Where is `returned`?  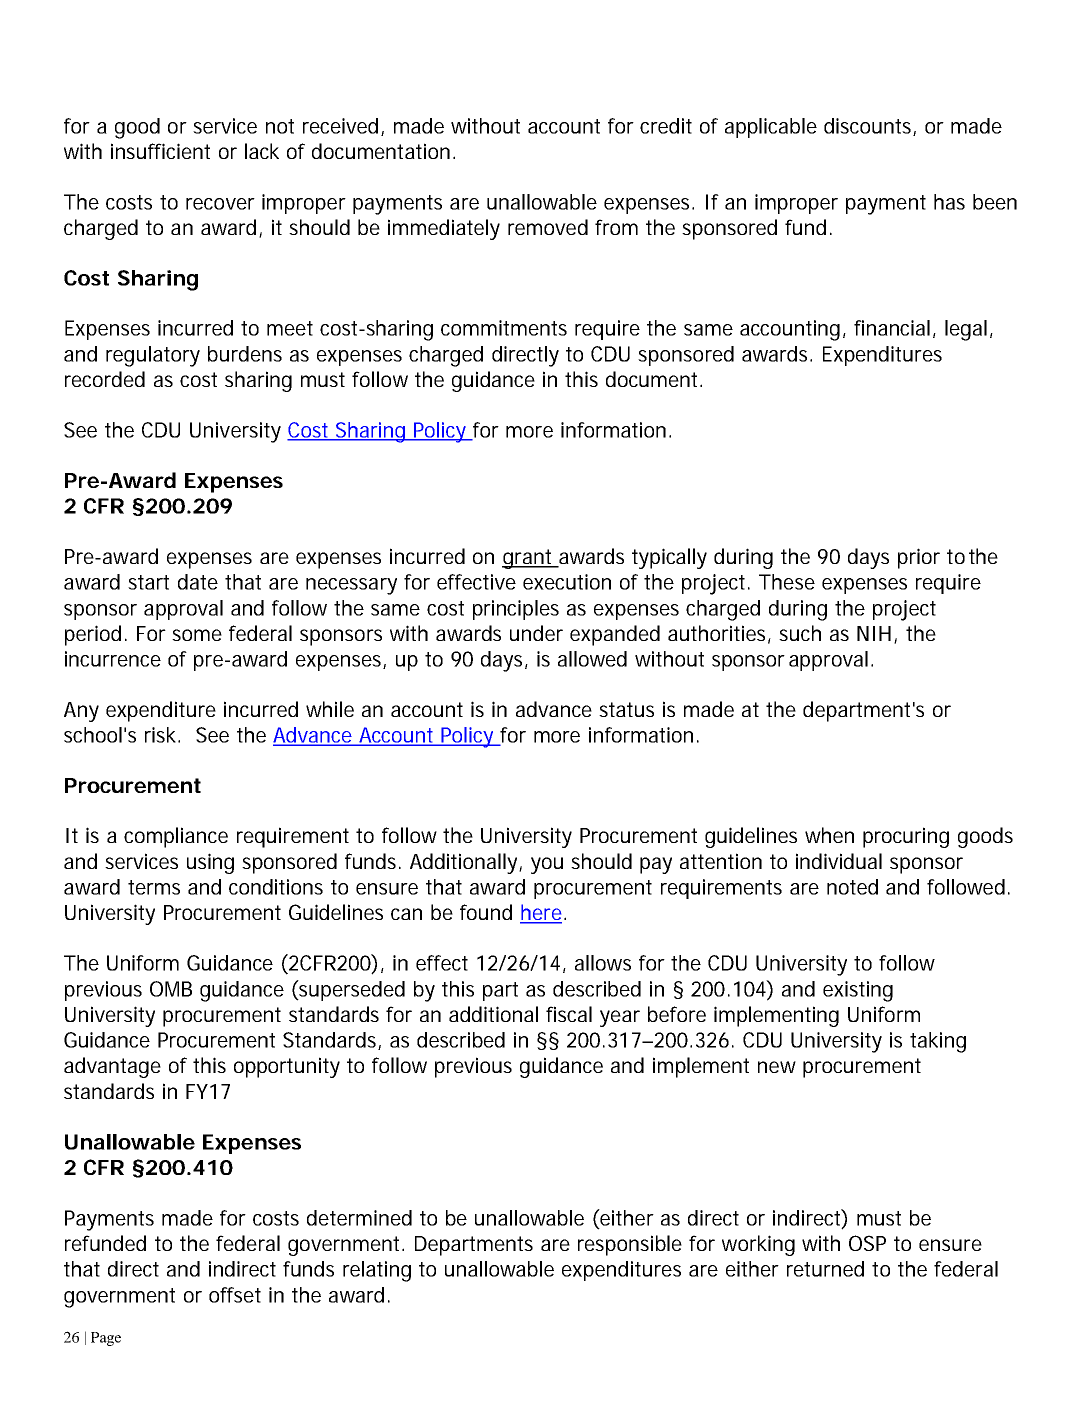 returned is located at coordinates (825, 1269).
